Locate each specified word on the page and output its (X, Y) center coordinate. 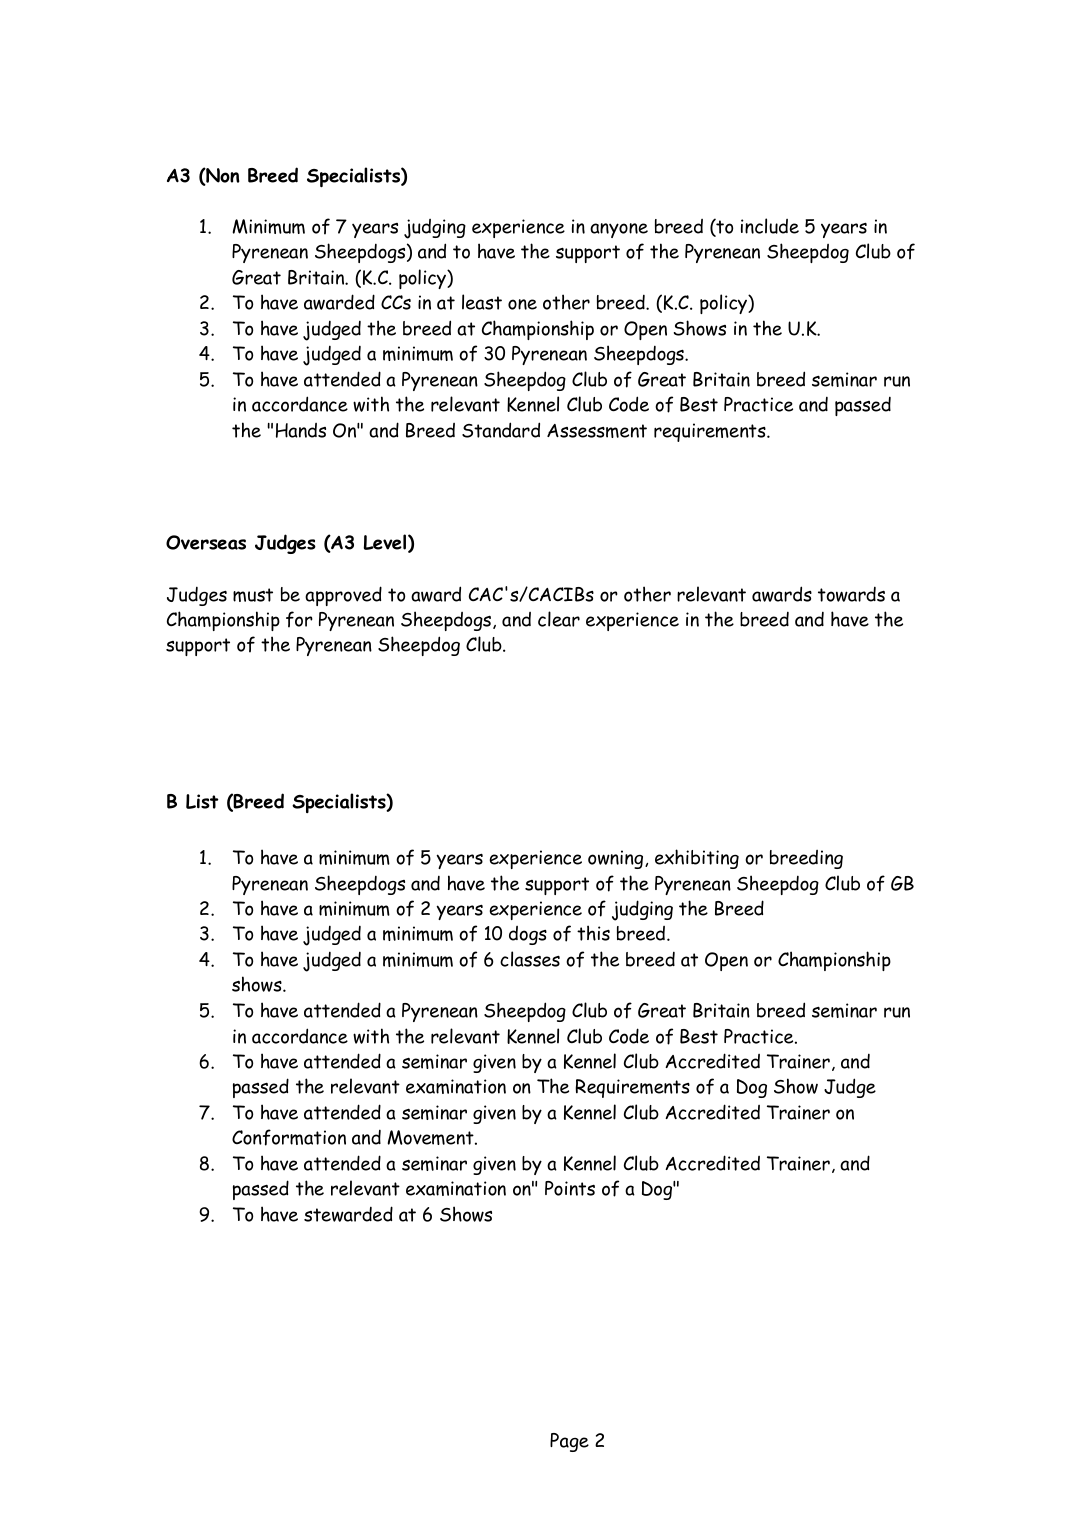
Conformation (289, 1137)
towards (851, 594)
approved (343, 596)
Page (569, 1442)
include (770, 226)
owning (617, 859)
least (482, 302)
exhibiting (697, 859)
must (253, 595)
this (593, 933)
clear (559, 619)
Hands (301, 430)
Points (570, 1188)
